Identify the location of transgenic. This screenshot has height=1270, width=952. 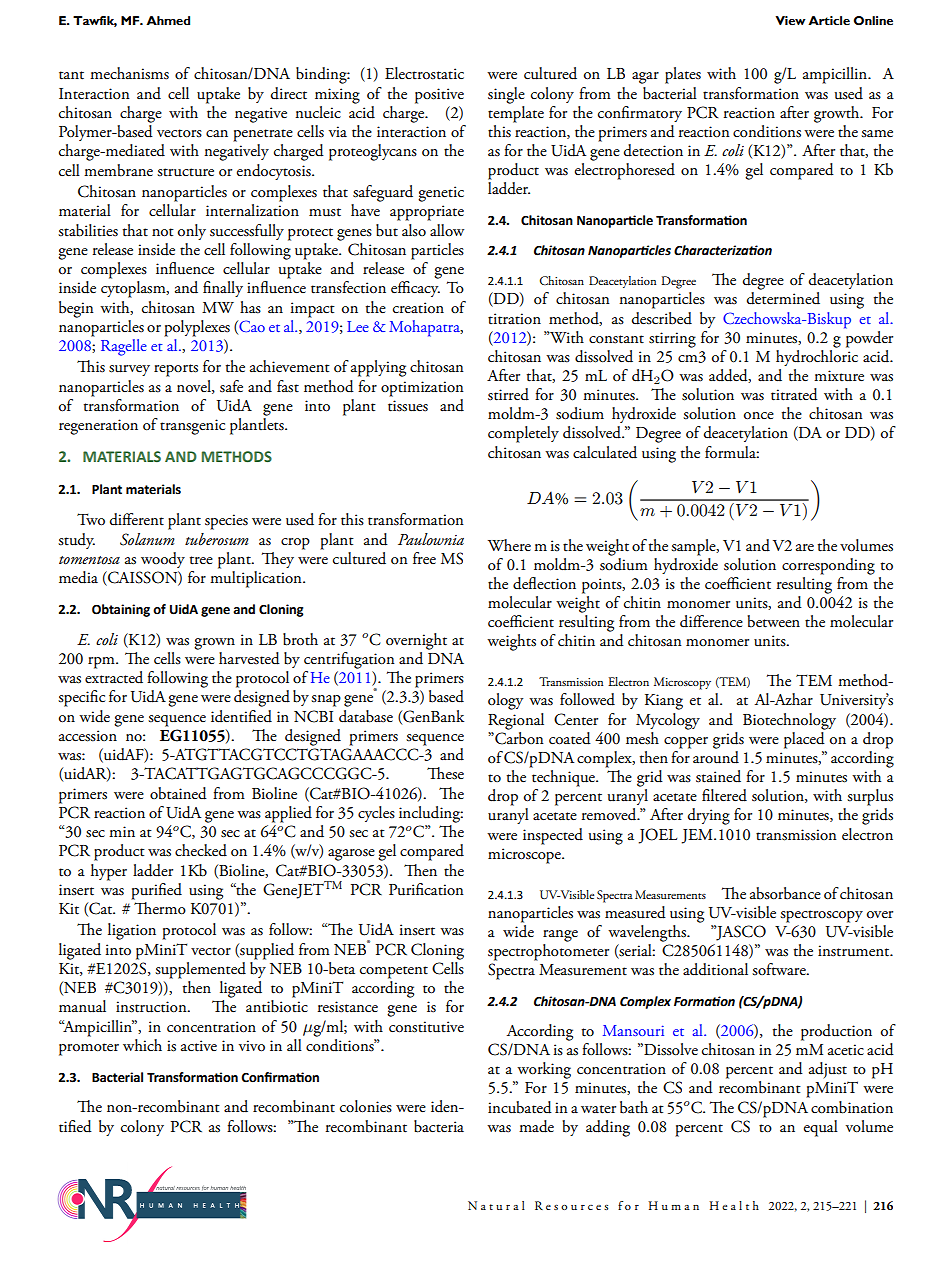
(192, 427).
